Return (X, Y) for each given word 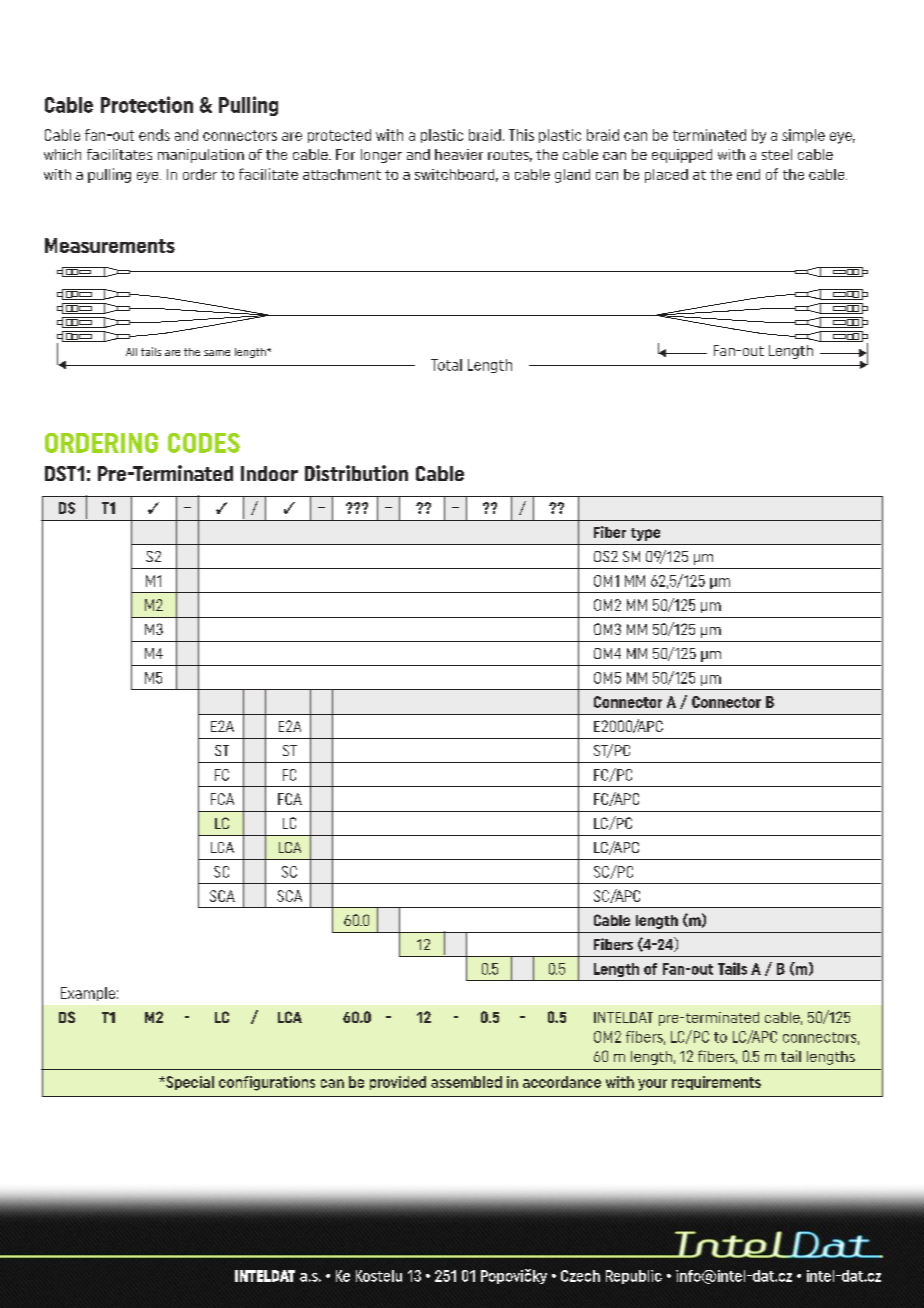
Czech (580, 1276)
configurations (267, 1083)
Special (189, 1083)
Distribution (356, 473)
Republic (634, 1277)
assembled (466, 1082)
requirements (716, 1083)
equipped (682, 156)
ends (154, 135)
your (652, 1085)
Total (446, 365)
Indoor (269, 473)
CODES (204, 443)
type (645, 534)
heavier (459, 154)
